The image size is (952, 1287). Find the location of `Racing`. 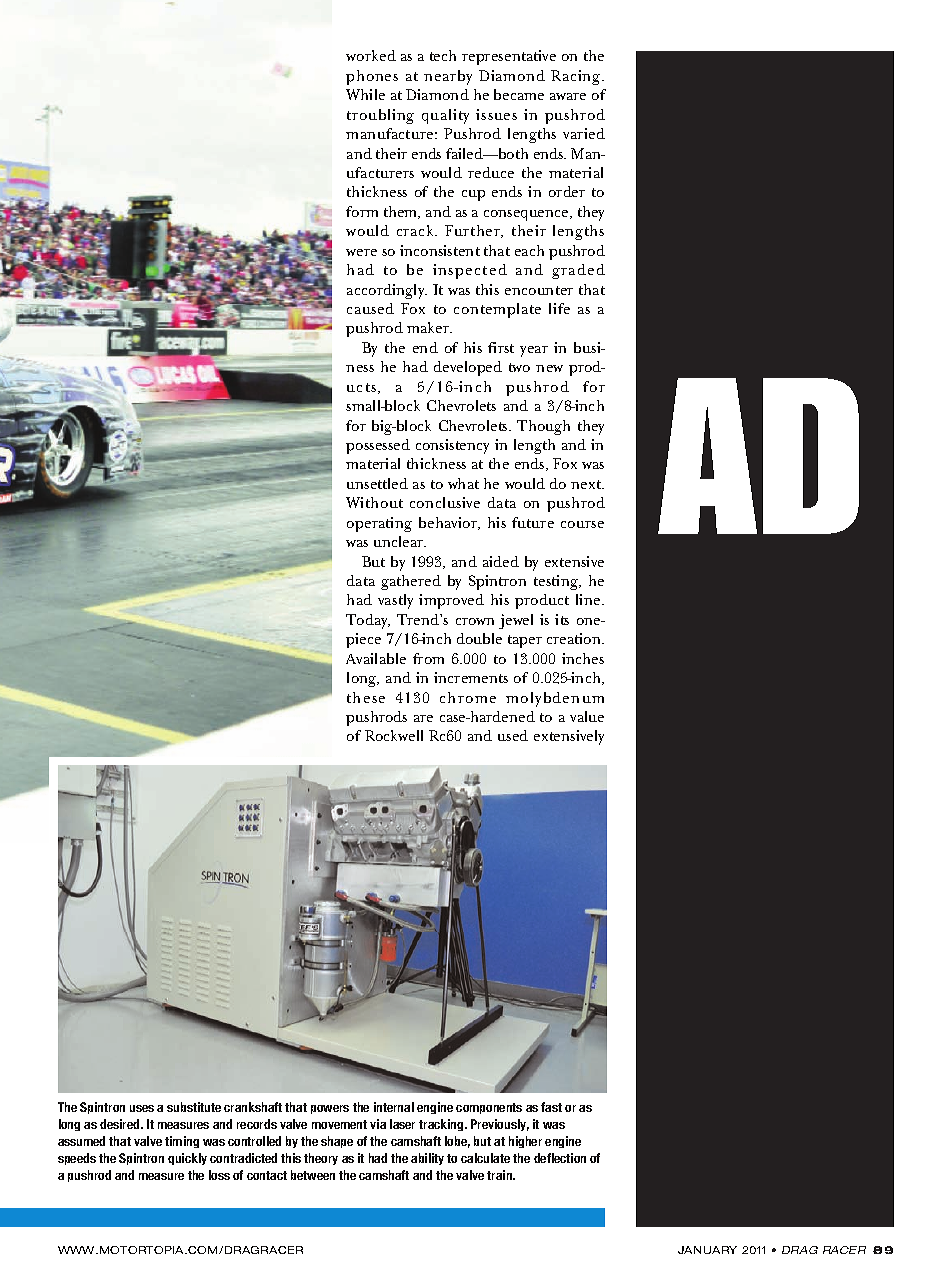

Racing is located at coordinates (577, 77).
